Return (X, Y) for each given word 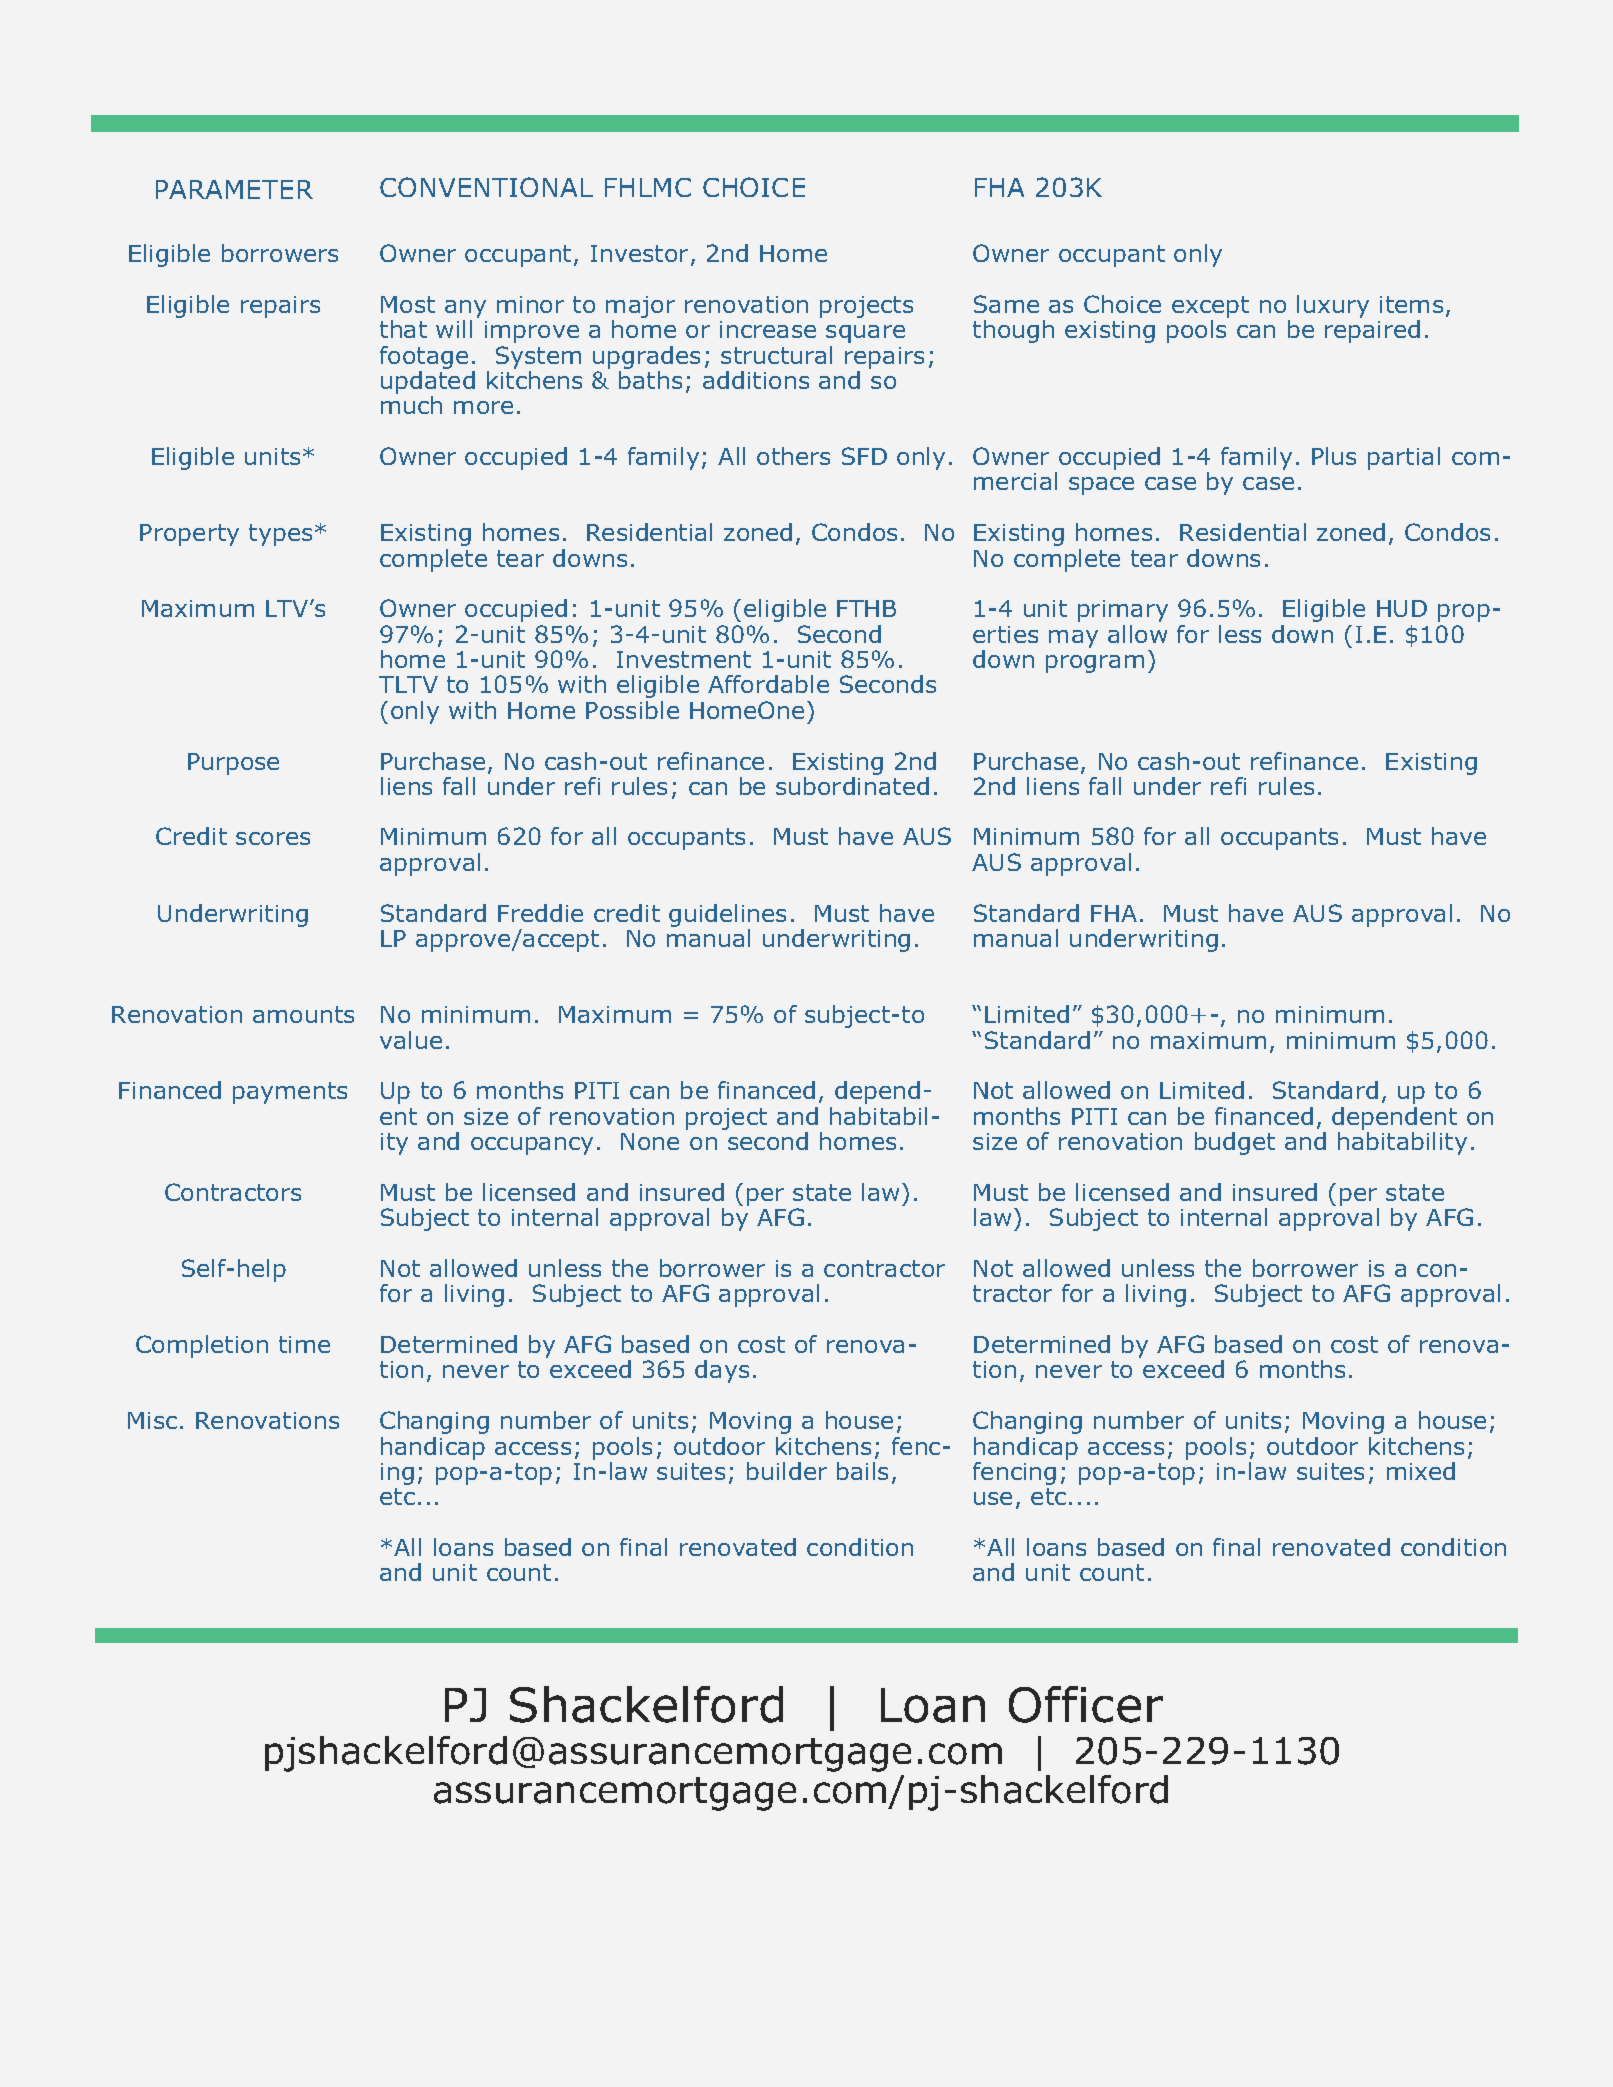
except (1210, 307)
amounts (303, 1014)
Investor (641, 255)
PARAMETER (234, 189)
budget (1235, 1143)
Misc (152, 1420)
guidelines (727, 917)
